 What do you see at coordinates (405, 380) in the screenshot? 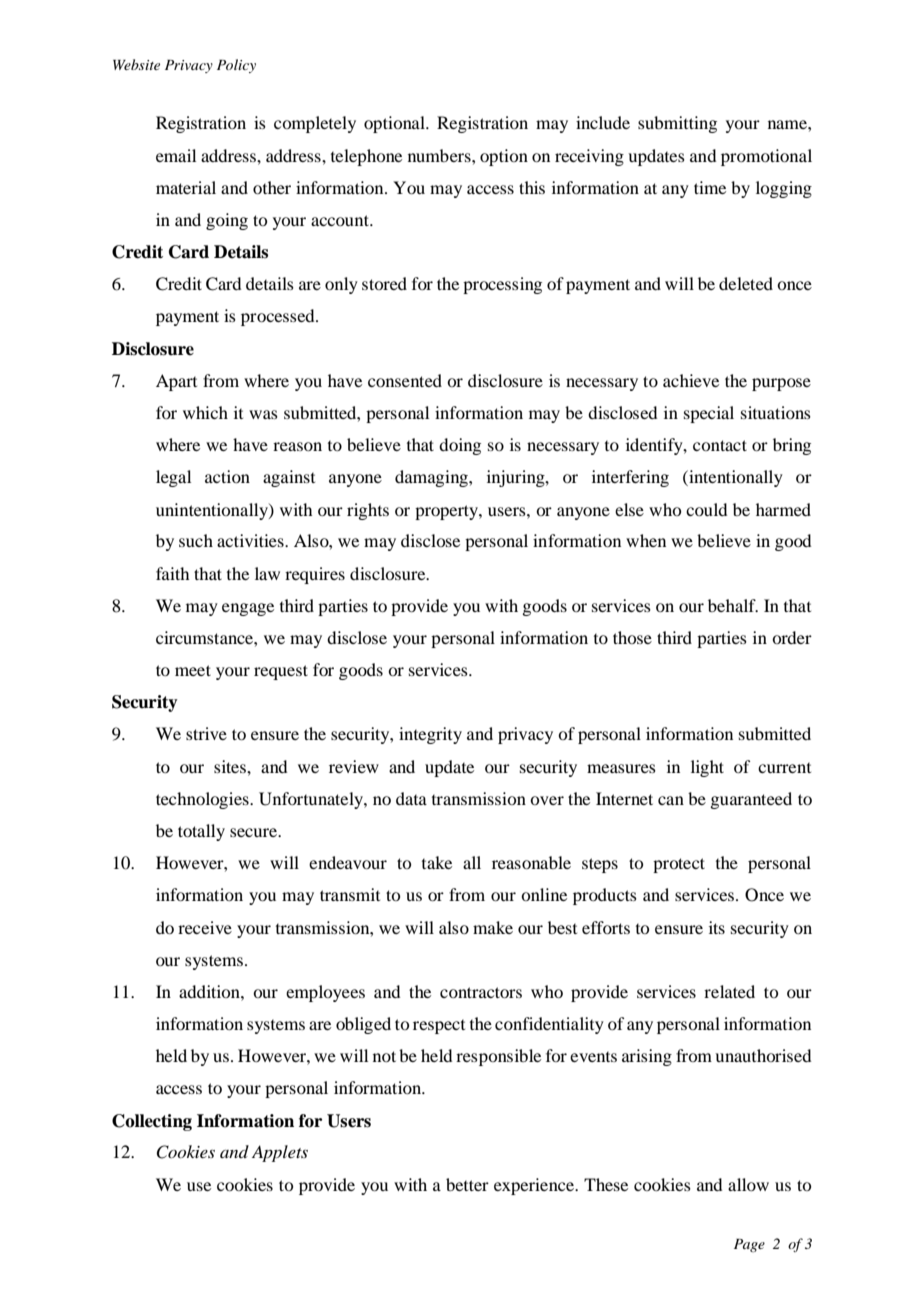
I see `consented` at bounding box center [405, 380].
